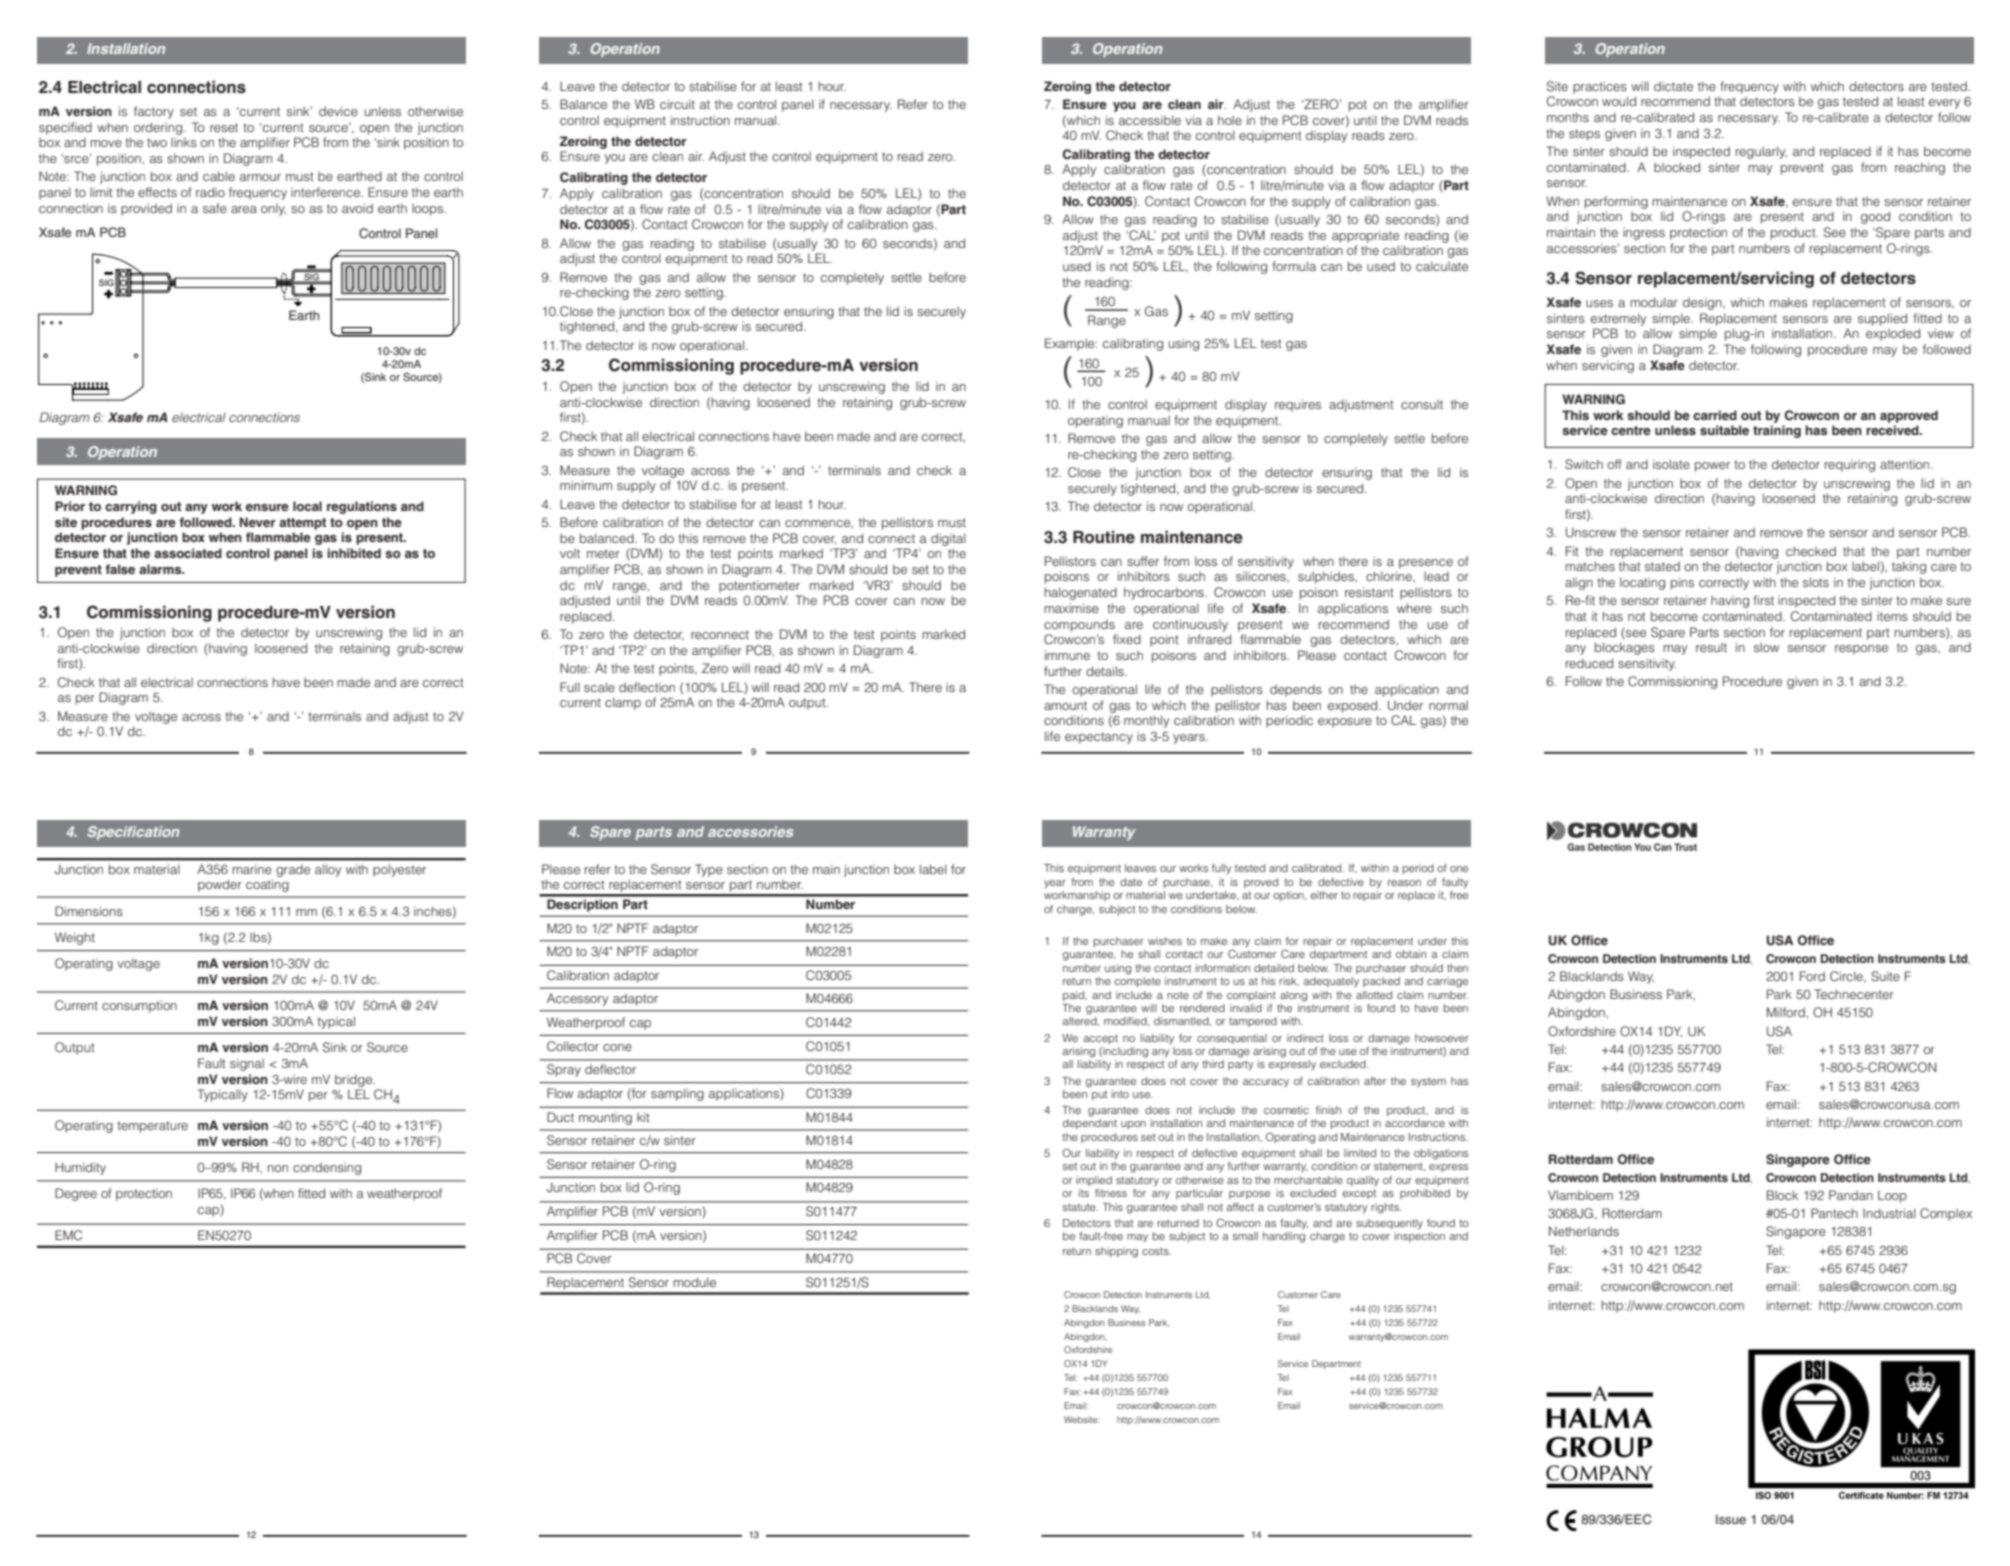 The image size is (2010, 1566). I want to click on module, so click(694, 1282).
